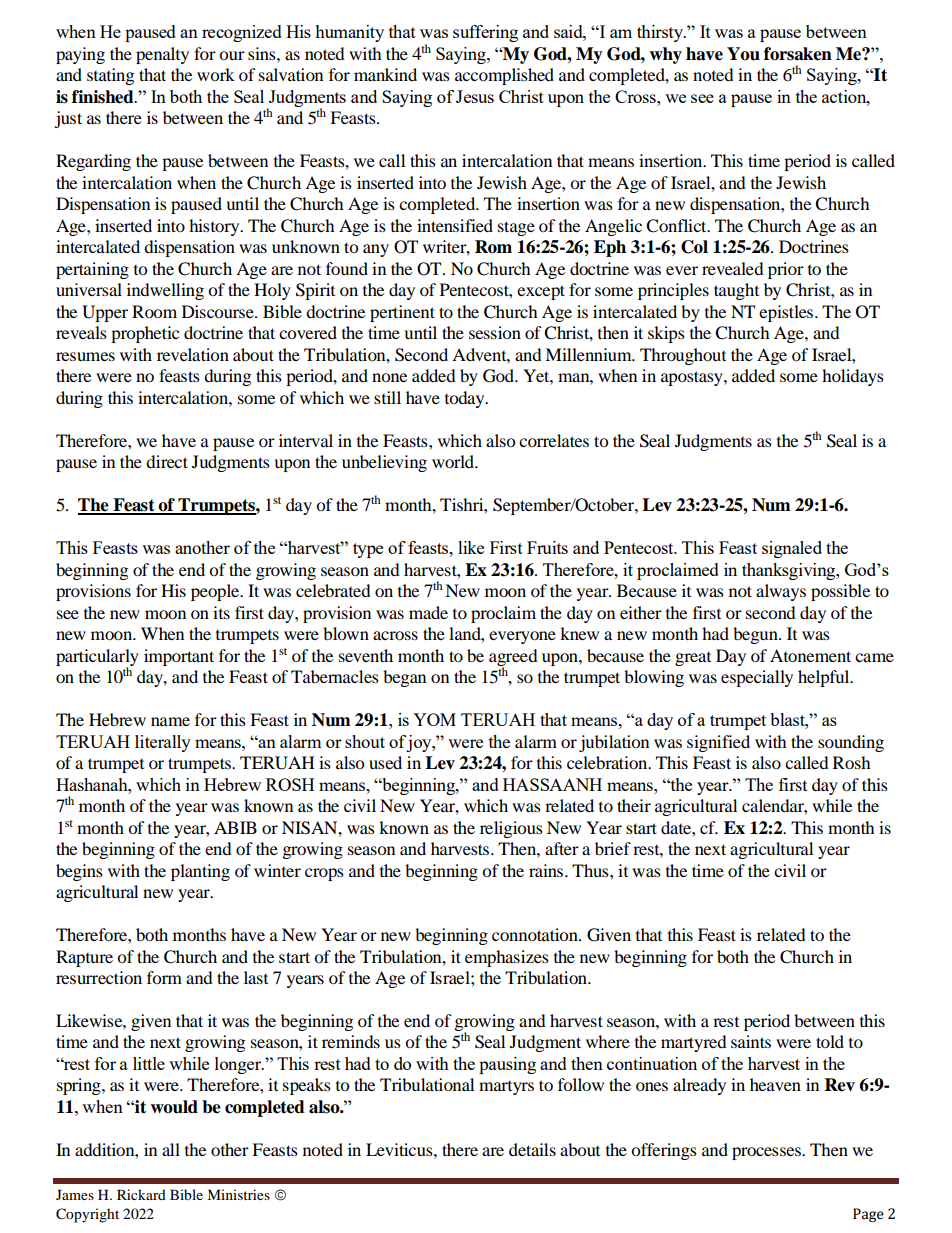 Image resolution: width=952 pixels, height=1233 pixels. What do you see at coordinates (853, 377) in the document?
I see `holidays` at bounding box center [853, 377].
